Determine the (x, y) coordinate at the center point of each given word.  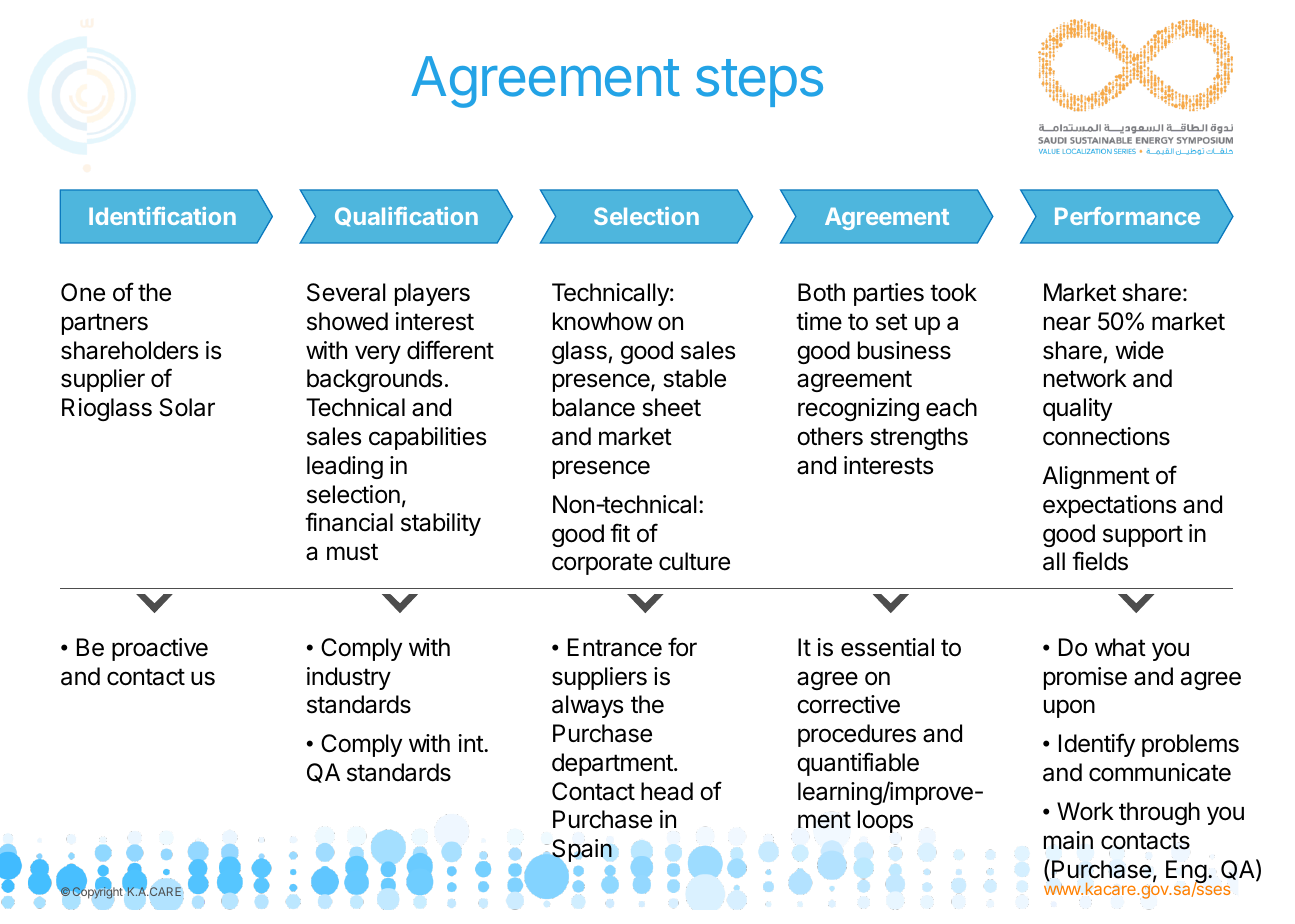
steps (759, 83)
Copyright (97, 893)
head (667, 791)
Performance (1127, 216)
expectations (1109, 506)
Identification (162, 216)
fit (620, 532)
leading (345, 467)
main (1068, 840)
